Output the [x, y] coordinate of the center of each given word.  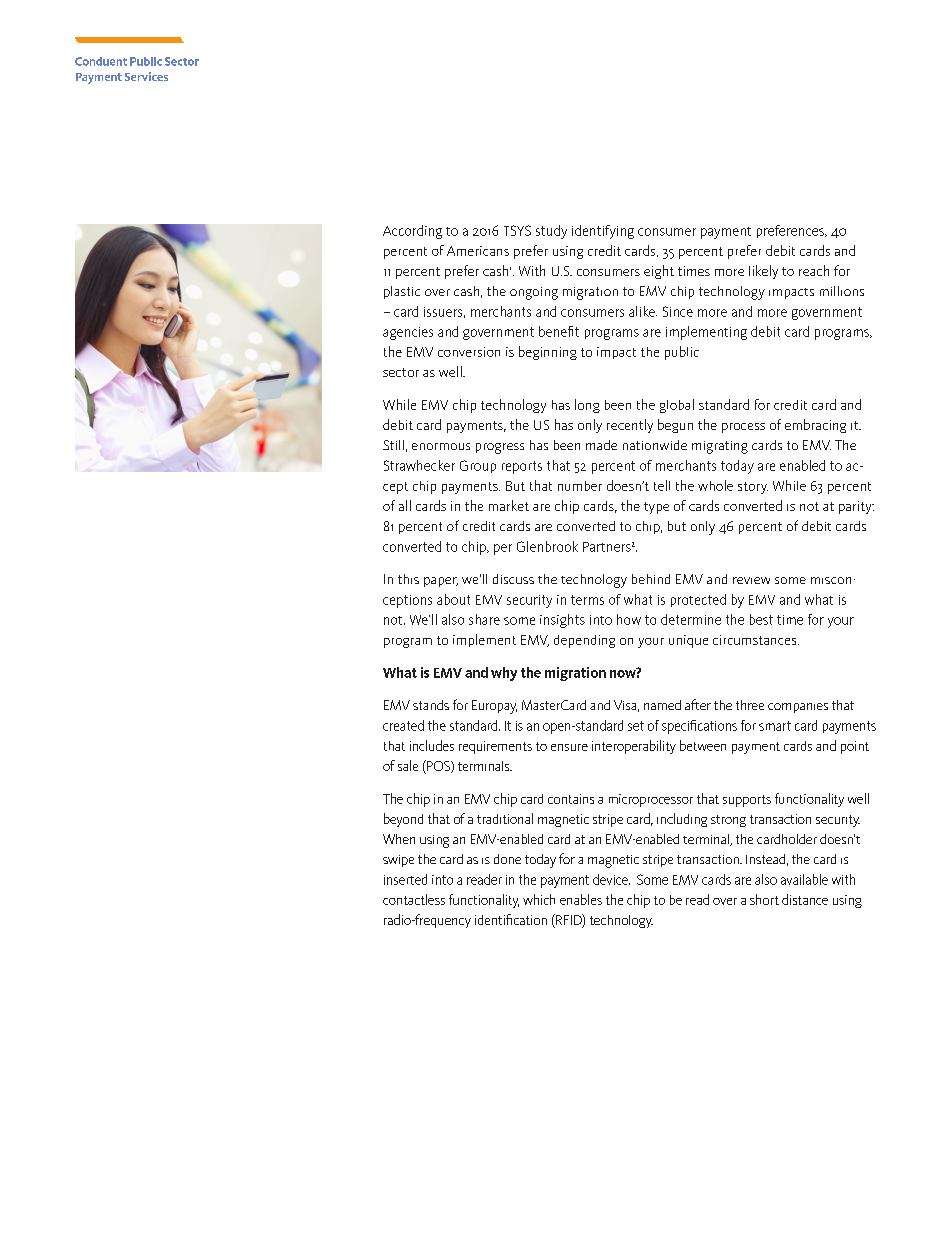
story [753, 488]
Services [146, 76]
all [405, 505]
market [509, 505]
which [539, 899]
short [764, 899]
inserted [405, 879]
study [551, 232]
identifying [603, 232]
